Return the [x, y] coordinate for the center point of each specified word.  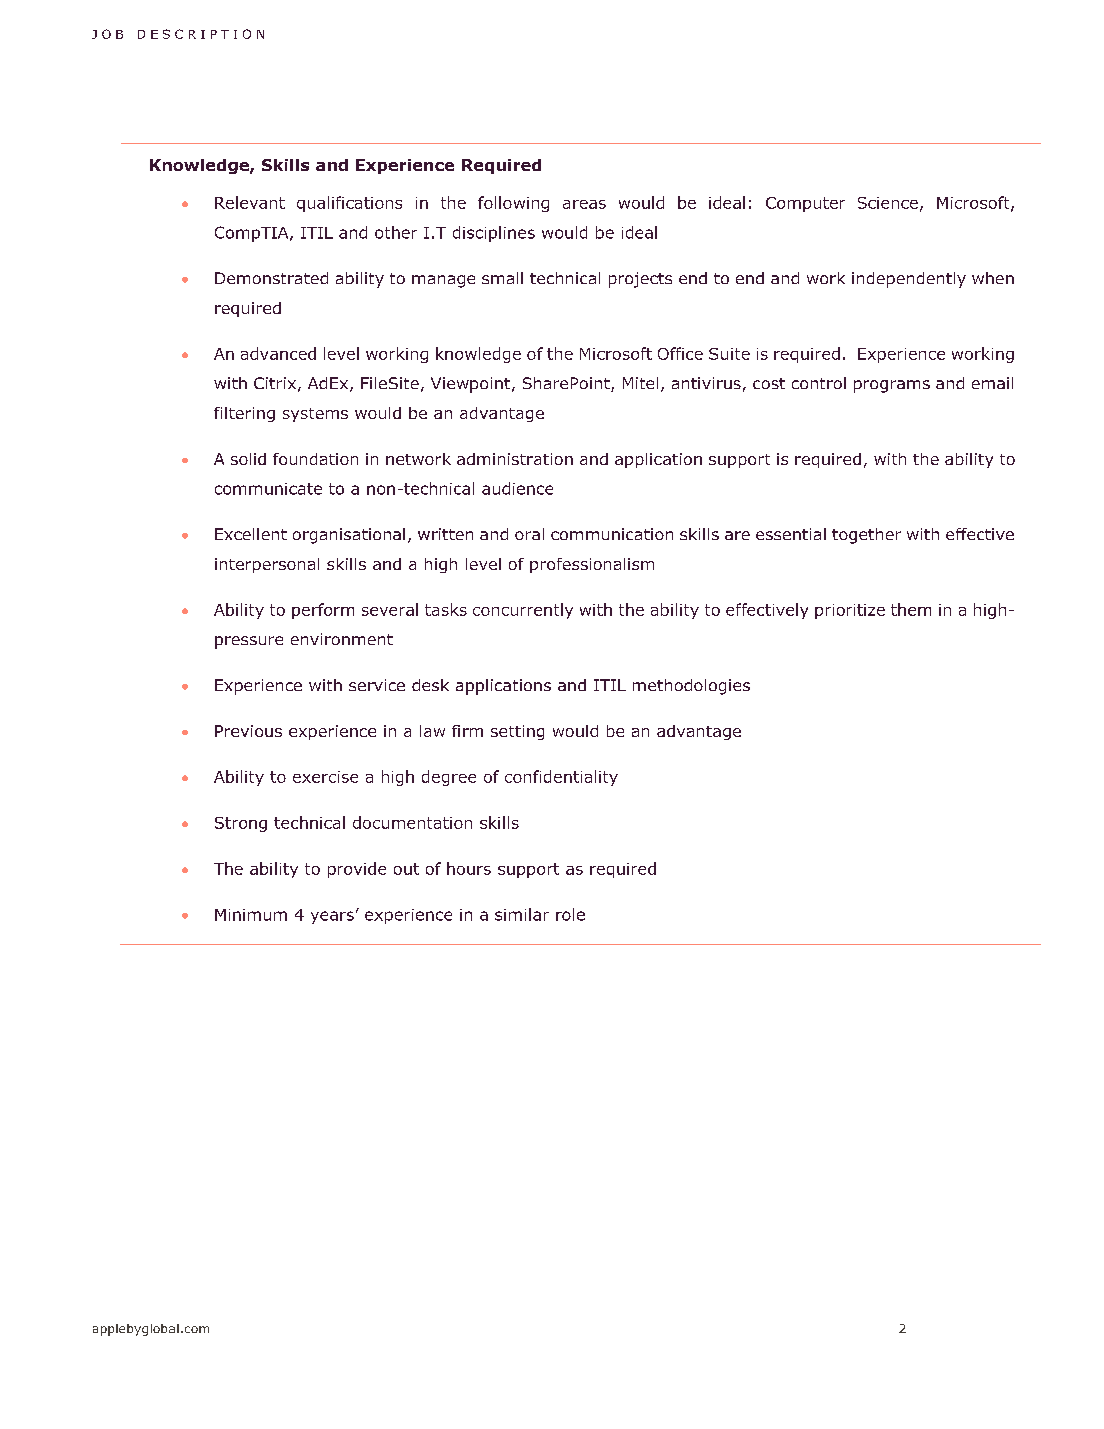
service [377, 685]
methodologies [691, 687]
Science [888, 203]
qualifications [349, 204]
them [911, 609]
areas [584, 204]
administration [515, 459]
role [570, 914]
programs [892, 386]
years [332, 917]
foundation [315, 459]
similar [522, 914]
